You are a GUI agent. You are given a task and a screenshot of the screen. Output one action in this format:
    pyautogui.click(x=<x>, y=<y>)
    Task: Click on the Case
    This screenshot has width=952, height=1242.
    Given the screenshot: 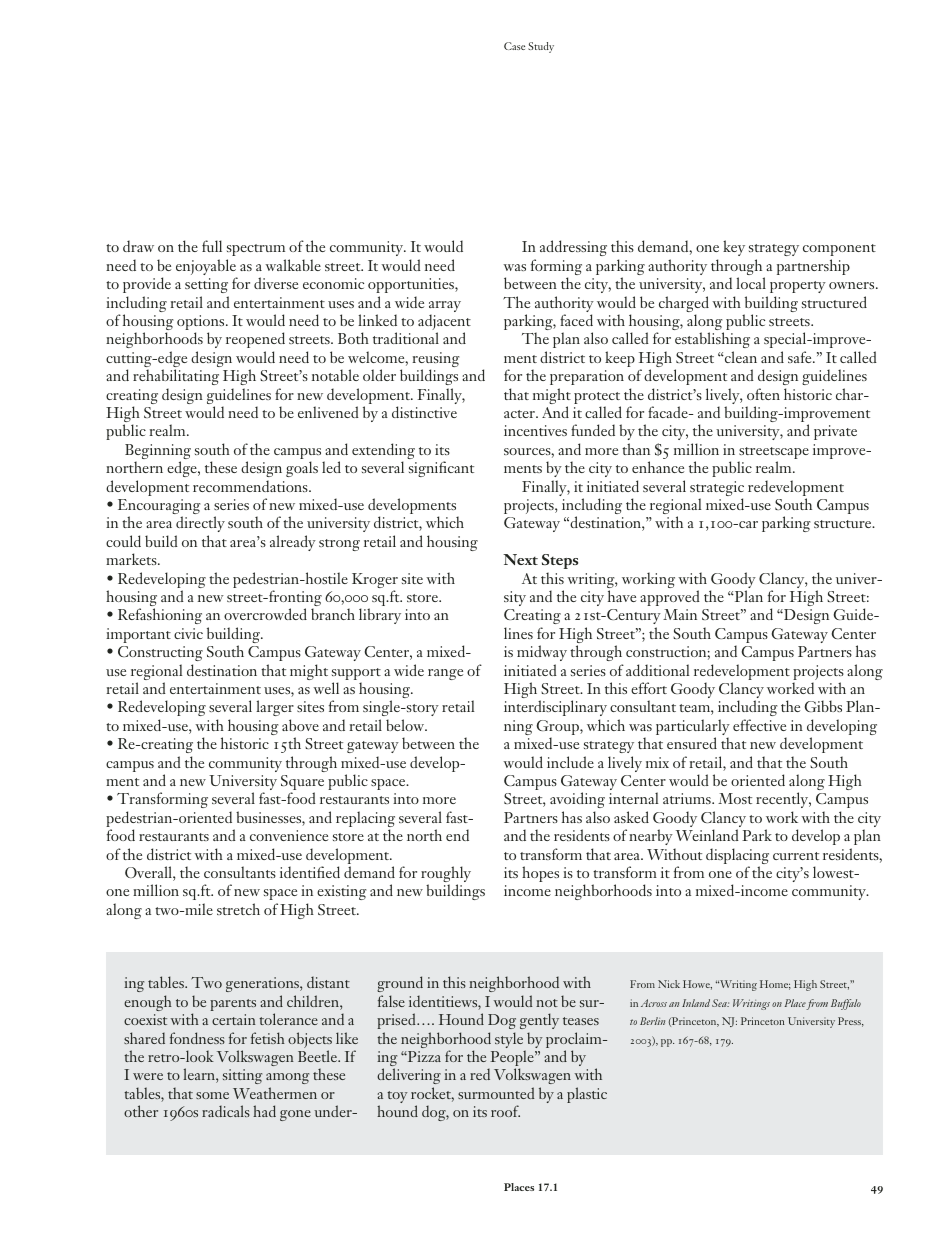 What is the action you would take?
    pyautogui.click(x=514, y=46)
